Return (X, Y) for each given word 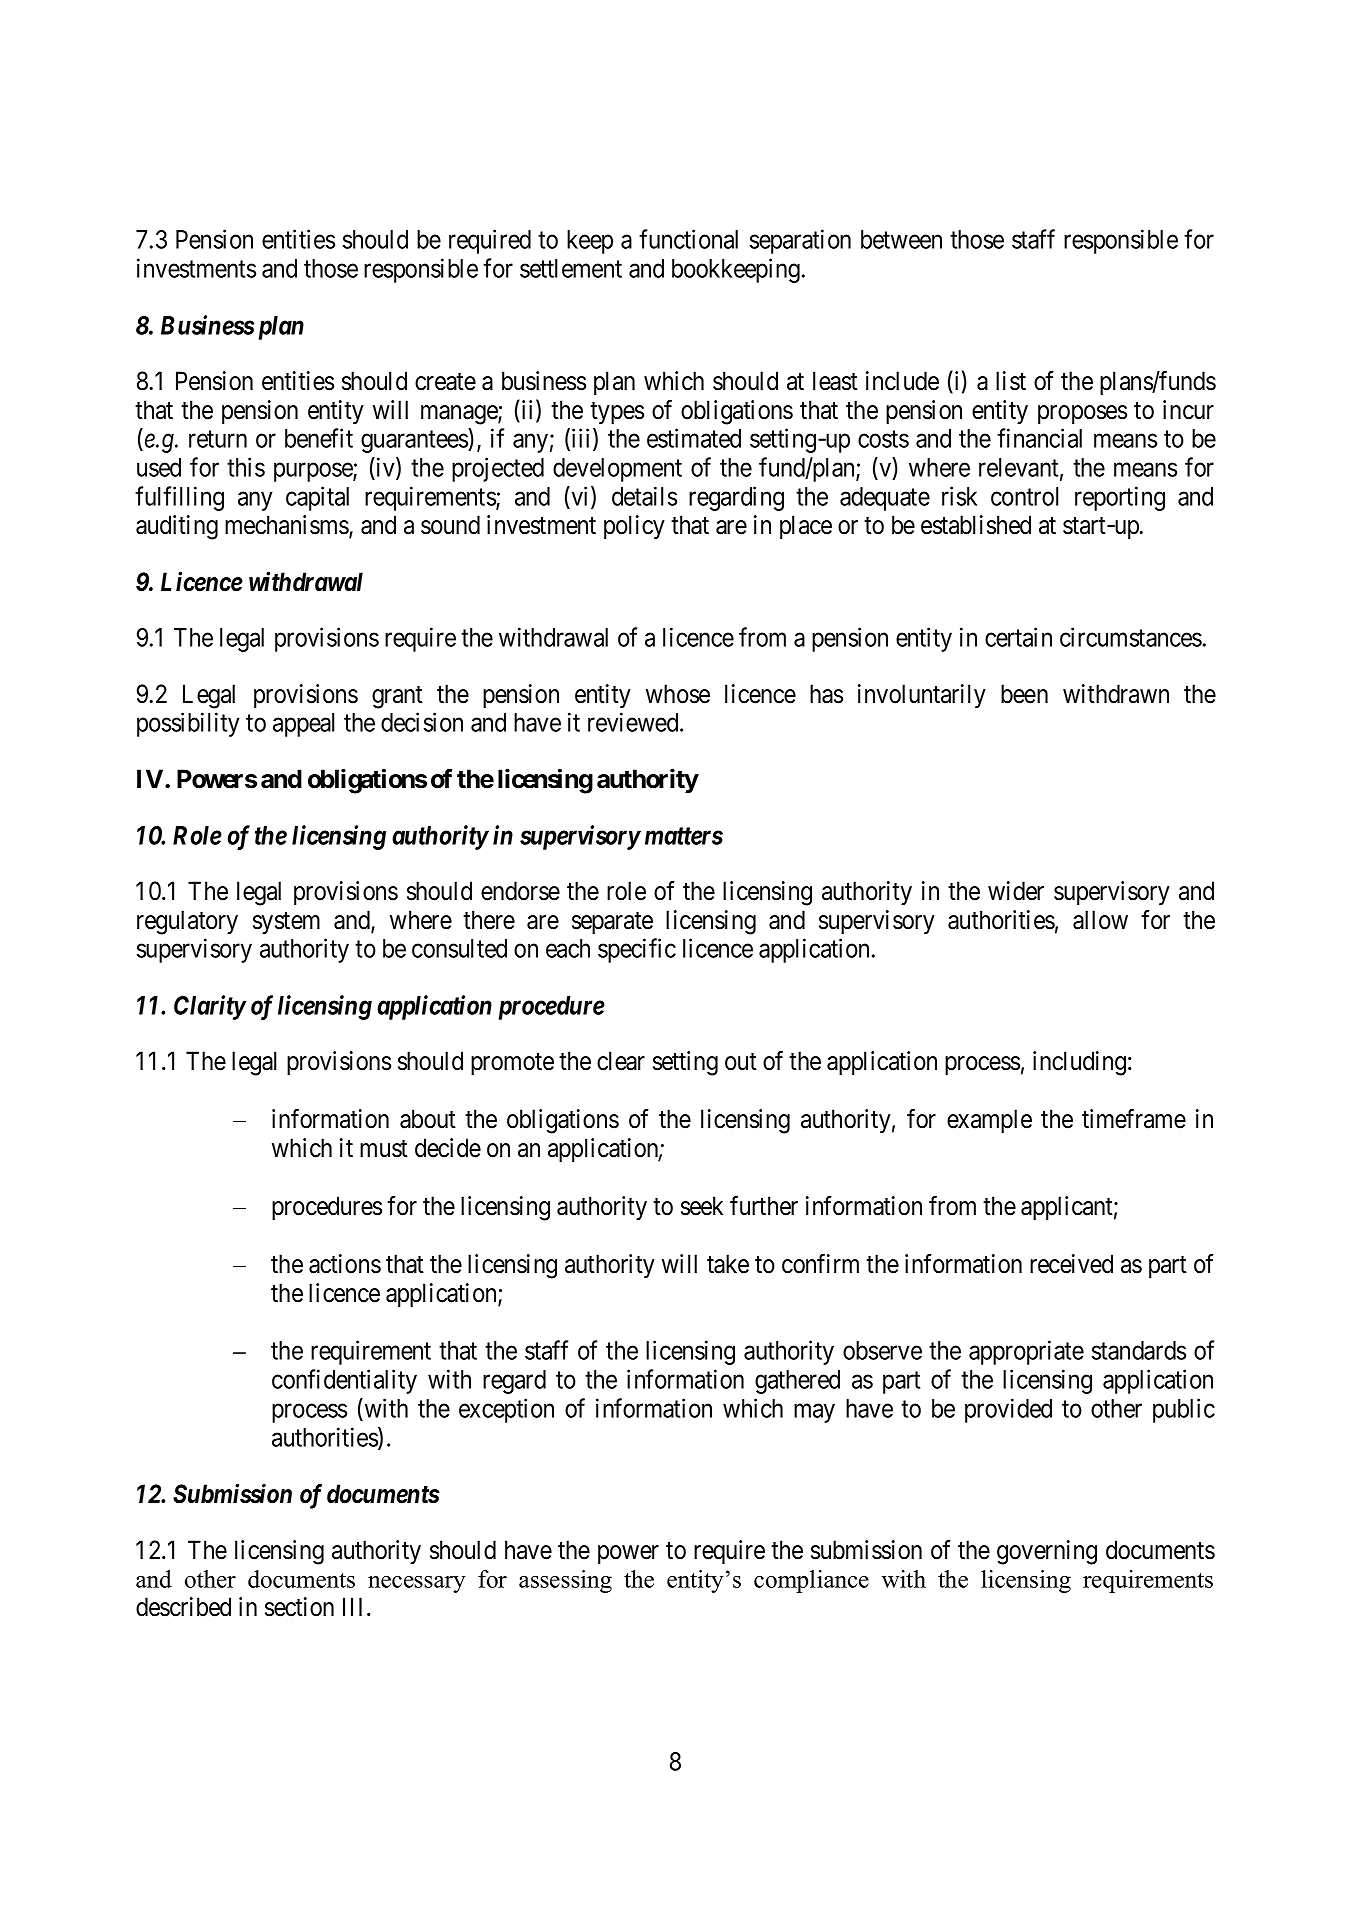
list (1011, 381)
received (1071, 1264)
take (728, 1264)
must (384, 1149)
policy (634, 527)
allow (1100, 920)
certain (1018, 637)
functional (688, 239)
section (299, 1607)
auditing (177, 527)
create (445, 382)
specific (637, 950)
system (286, 923)
